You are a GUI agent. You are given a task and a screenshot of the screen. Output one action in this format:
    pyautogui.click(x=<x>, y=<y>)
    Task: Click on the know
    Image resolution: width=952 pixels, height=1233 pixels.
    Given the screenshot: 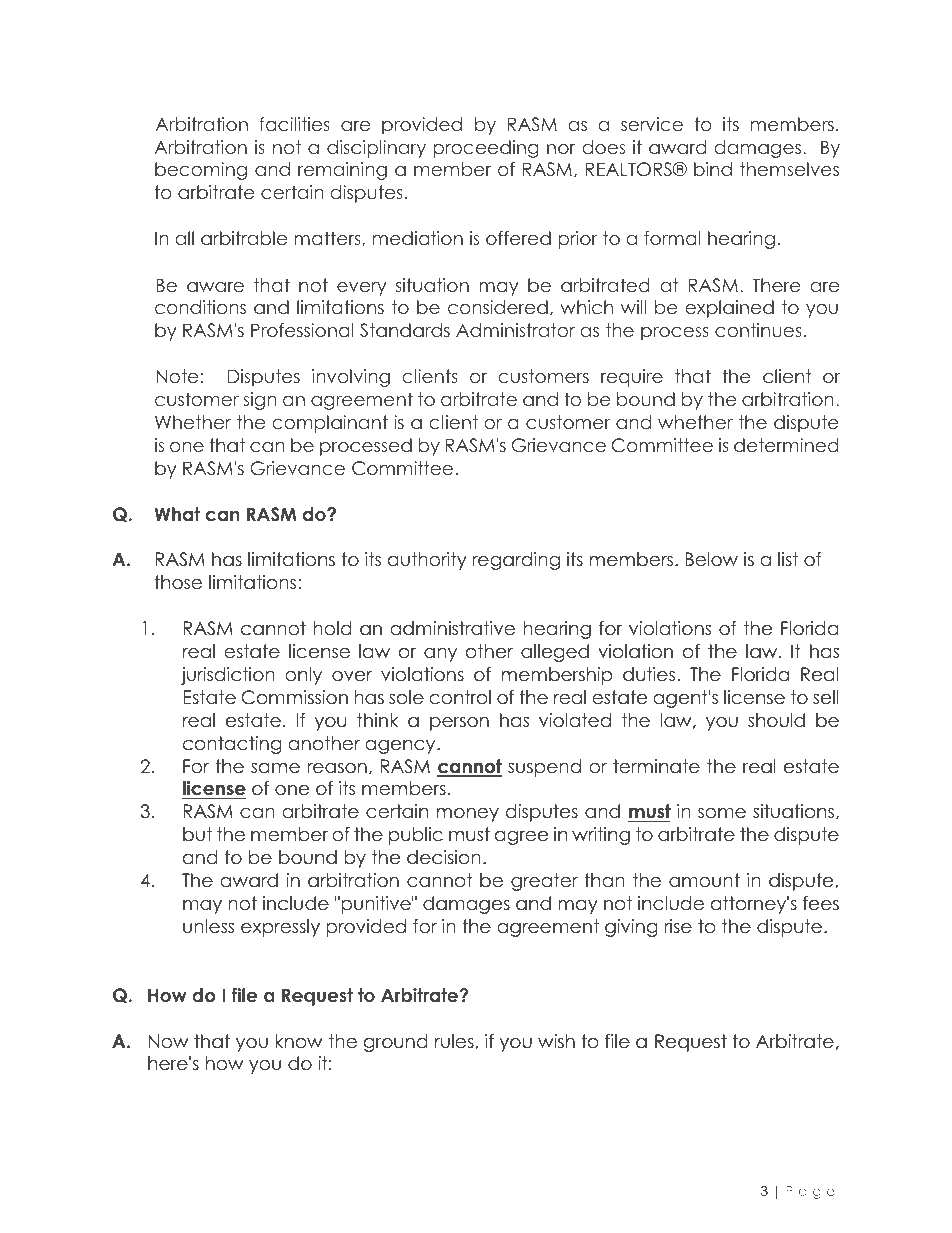 What is the action you would take?
    pyautogui.click(x=299, y=1041)
